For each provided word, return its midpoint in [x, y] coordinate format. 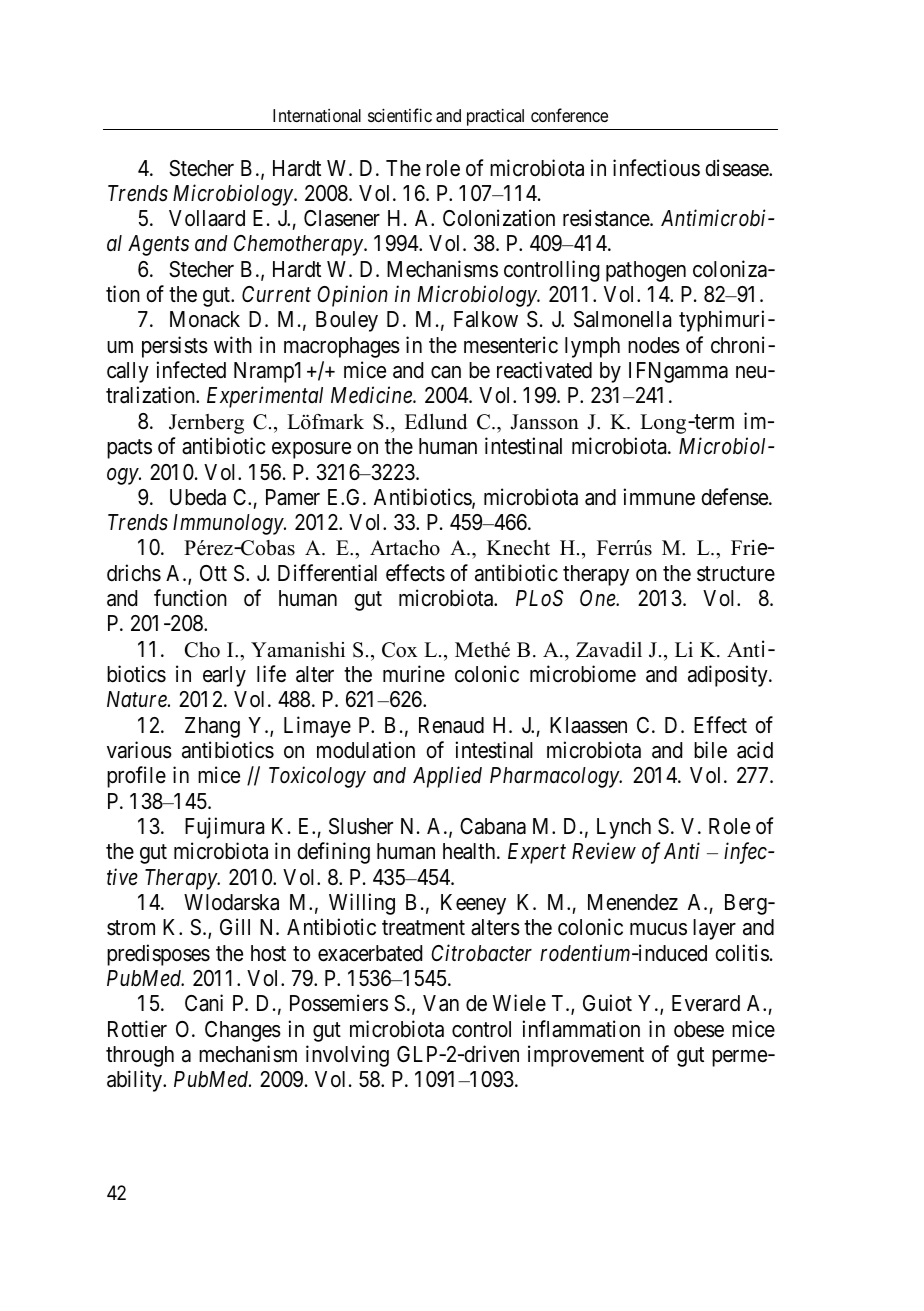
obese [699, 1029]
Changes [243, 1031]
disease [737, 168]
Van [441, 1003]
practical [495, 117]
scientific [400, 115]
